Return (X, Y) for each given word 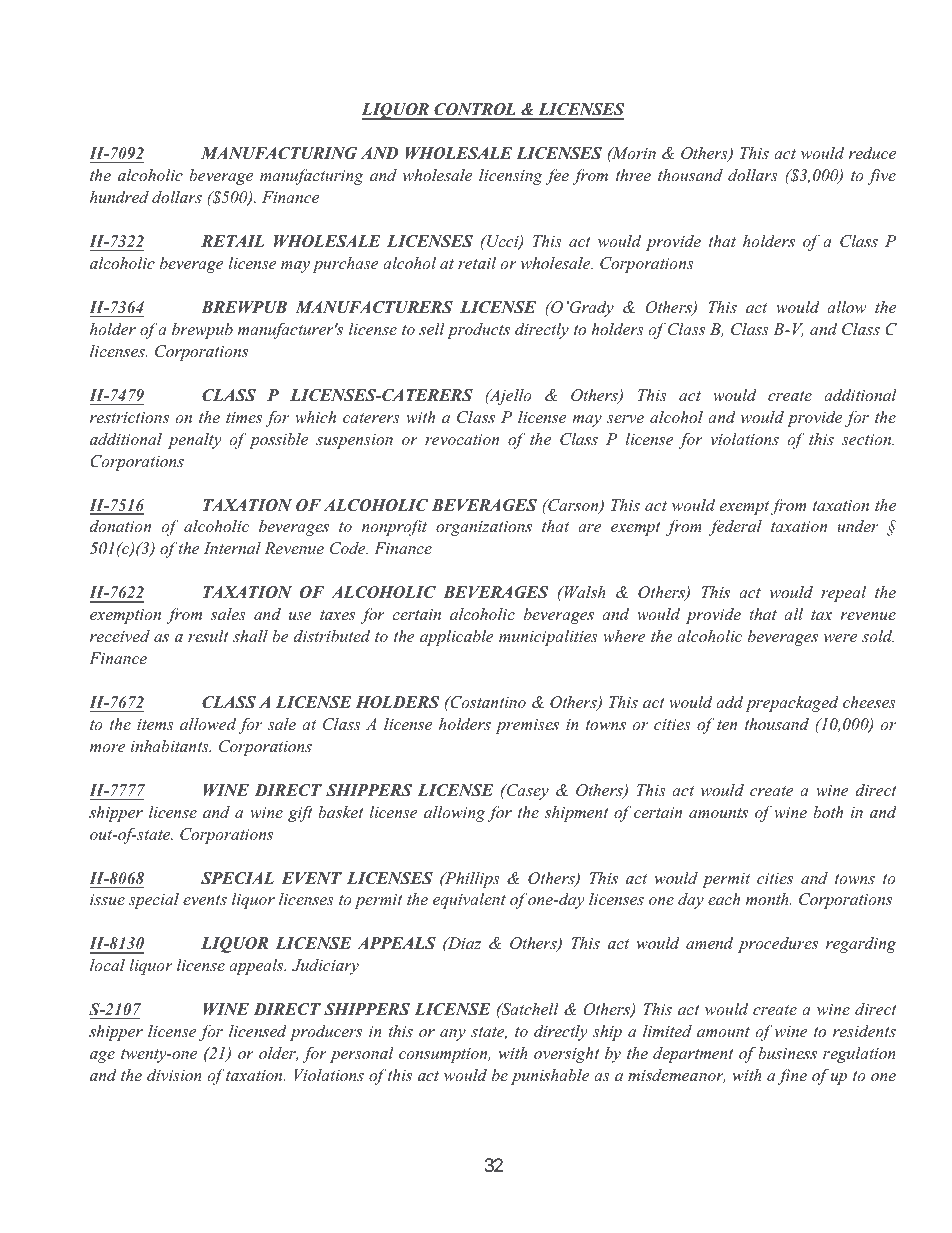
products (478, 331)
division (174, 1075)
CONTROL (475, 111)
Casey (526, 792)
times (244, 417)
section (868, 439)
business (787, 1053)
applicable (457, 638)
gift (300, 814)
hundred (119, 197)
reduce (872, 153)
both (828, 812)
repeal (843, 594)
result (208, 636)
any (453, 1035)
